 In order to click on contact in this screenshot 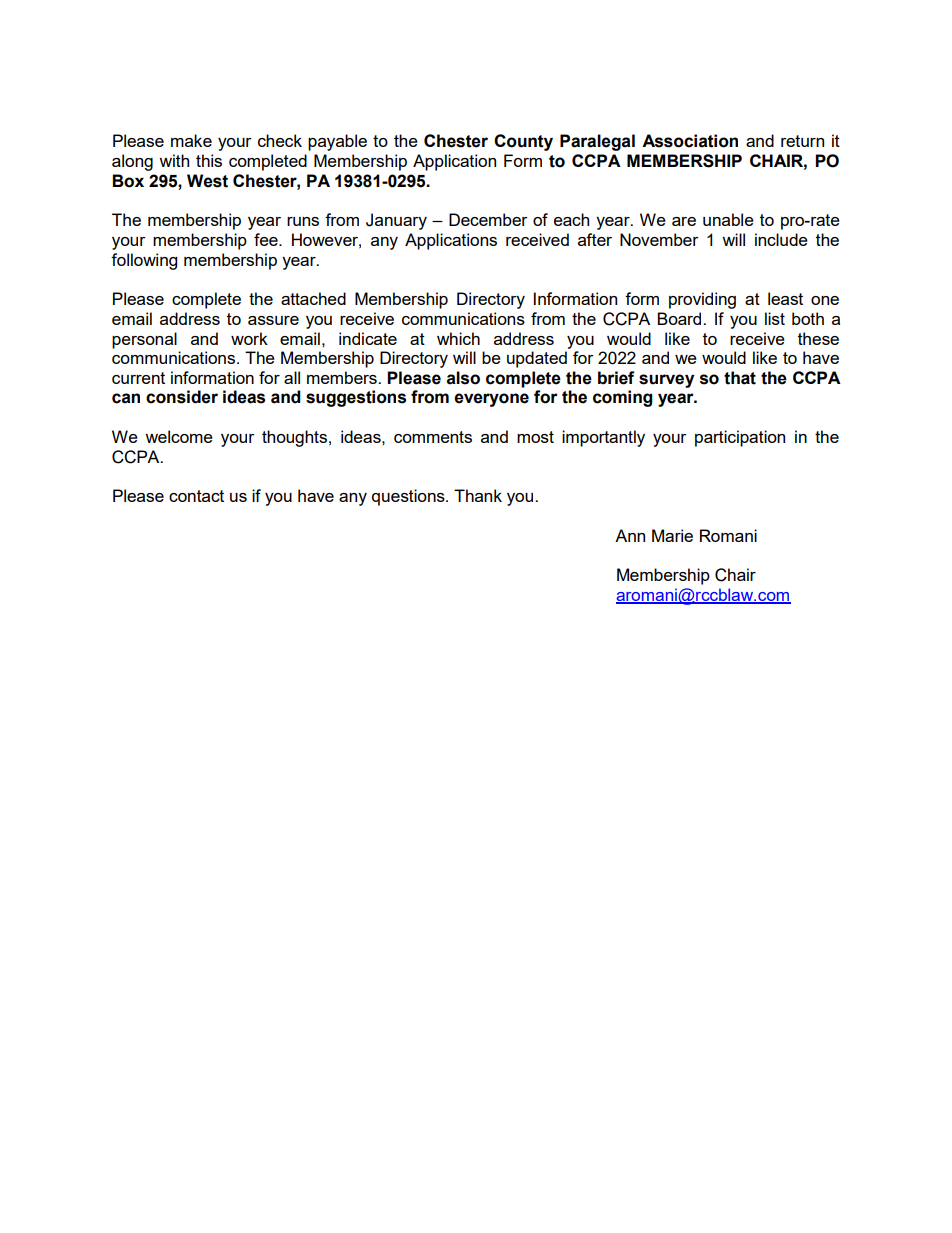, I will do `click(196, 496)`.
